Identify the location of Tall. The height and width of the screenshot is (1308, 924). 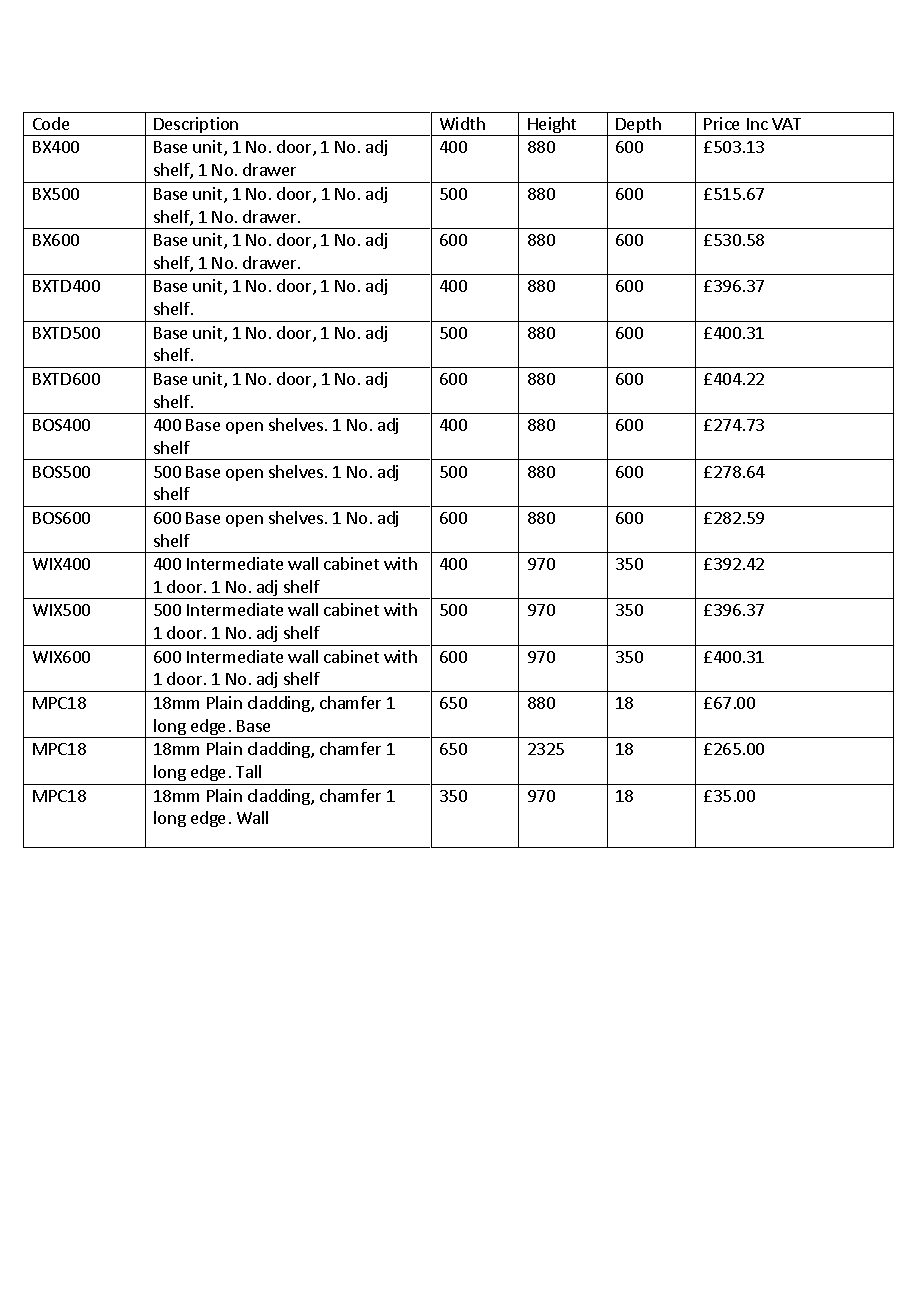
(248, 771).
